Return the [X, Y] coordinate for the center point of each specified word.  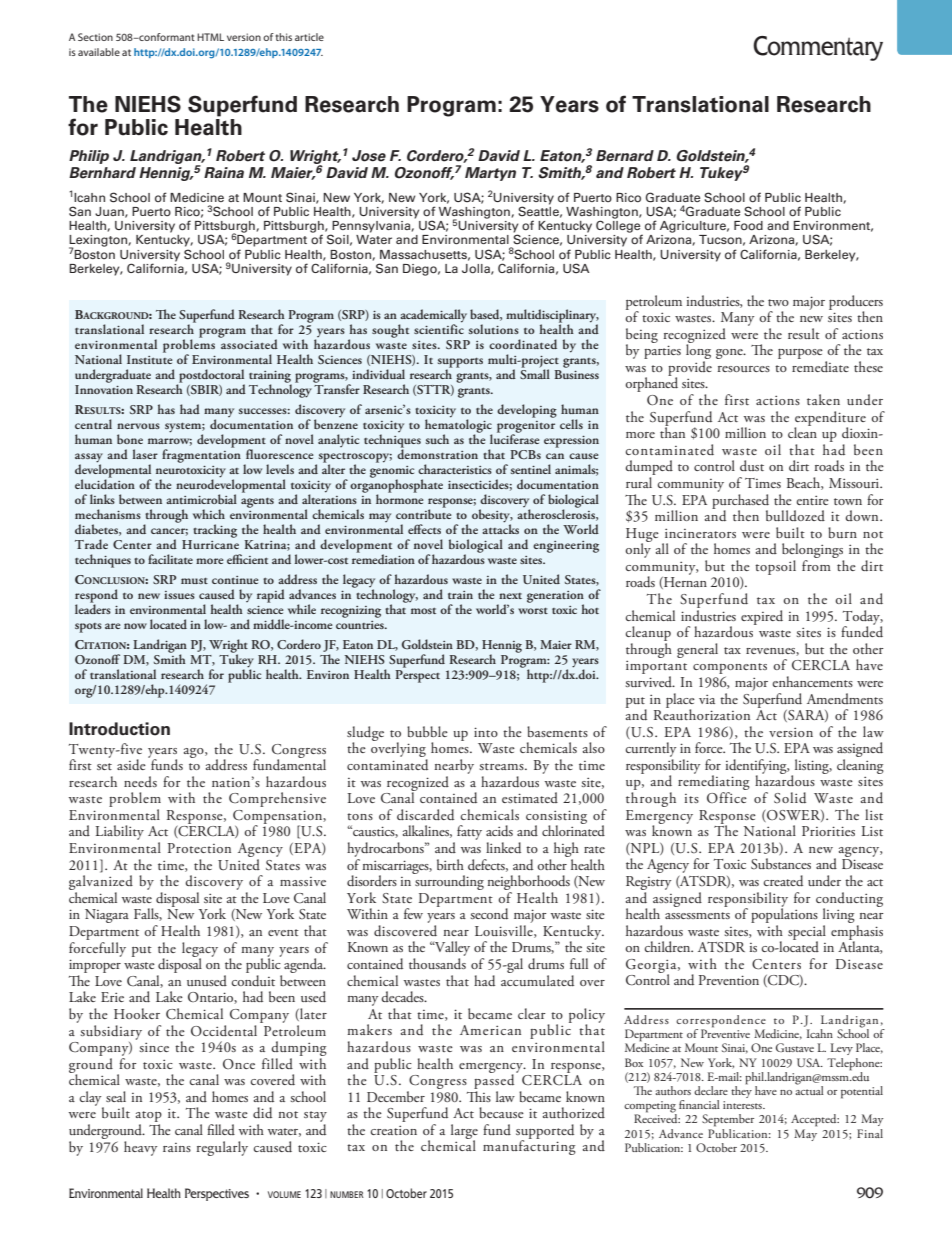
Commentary [818, 48]
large [464, 1132]
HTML [210, 37]
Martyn [490, 174]
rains [177, 1147]
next [510, 596]
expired [762, 617]
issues [179, 595]
